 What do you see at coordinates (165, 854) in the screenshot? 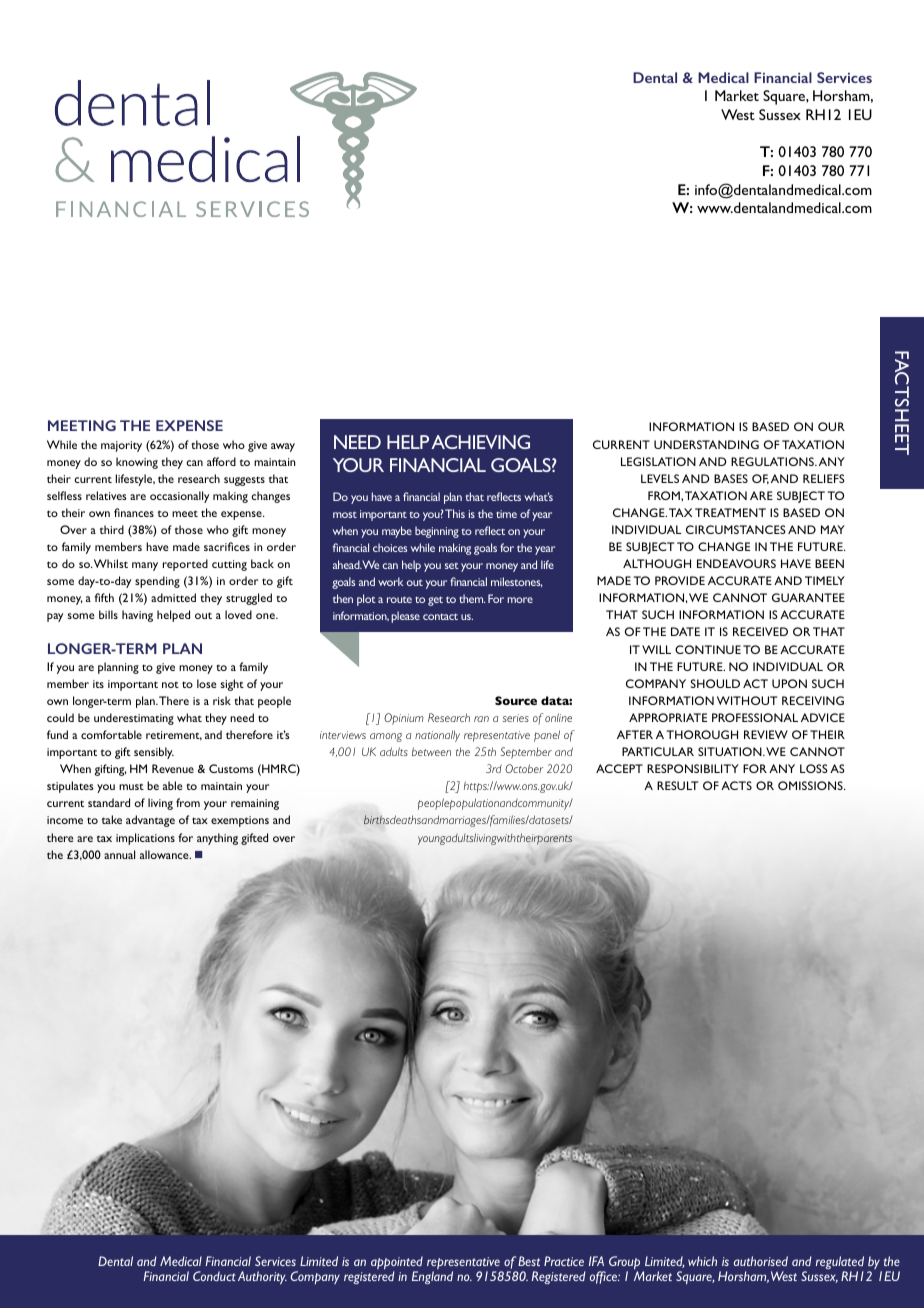
I see `allowance` at bounding box center [165, 854].
